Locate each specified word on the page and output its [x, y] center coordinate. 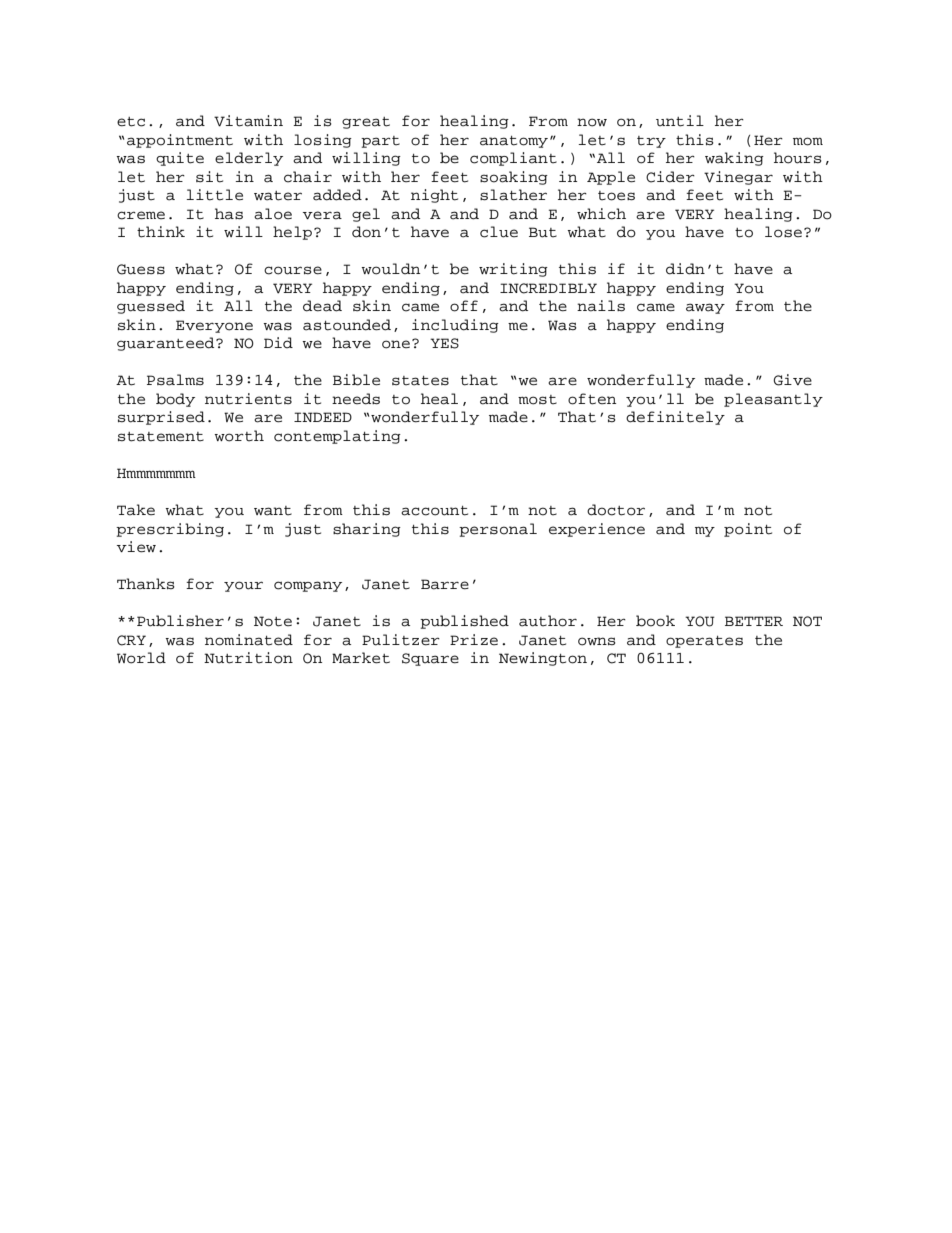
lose [785, 232]
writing [513, 270]
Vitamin [248, 121]
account [434, 511]
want [273, 511]
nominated [249, 640]
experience [597, 530]
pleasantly [773, 400]
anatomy [514, 142]
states [420, 381]
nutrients [248, 399]
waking [734, 159]
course [293, 270]
